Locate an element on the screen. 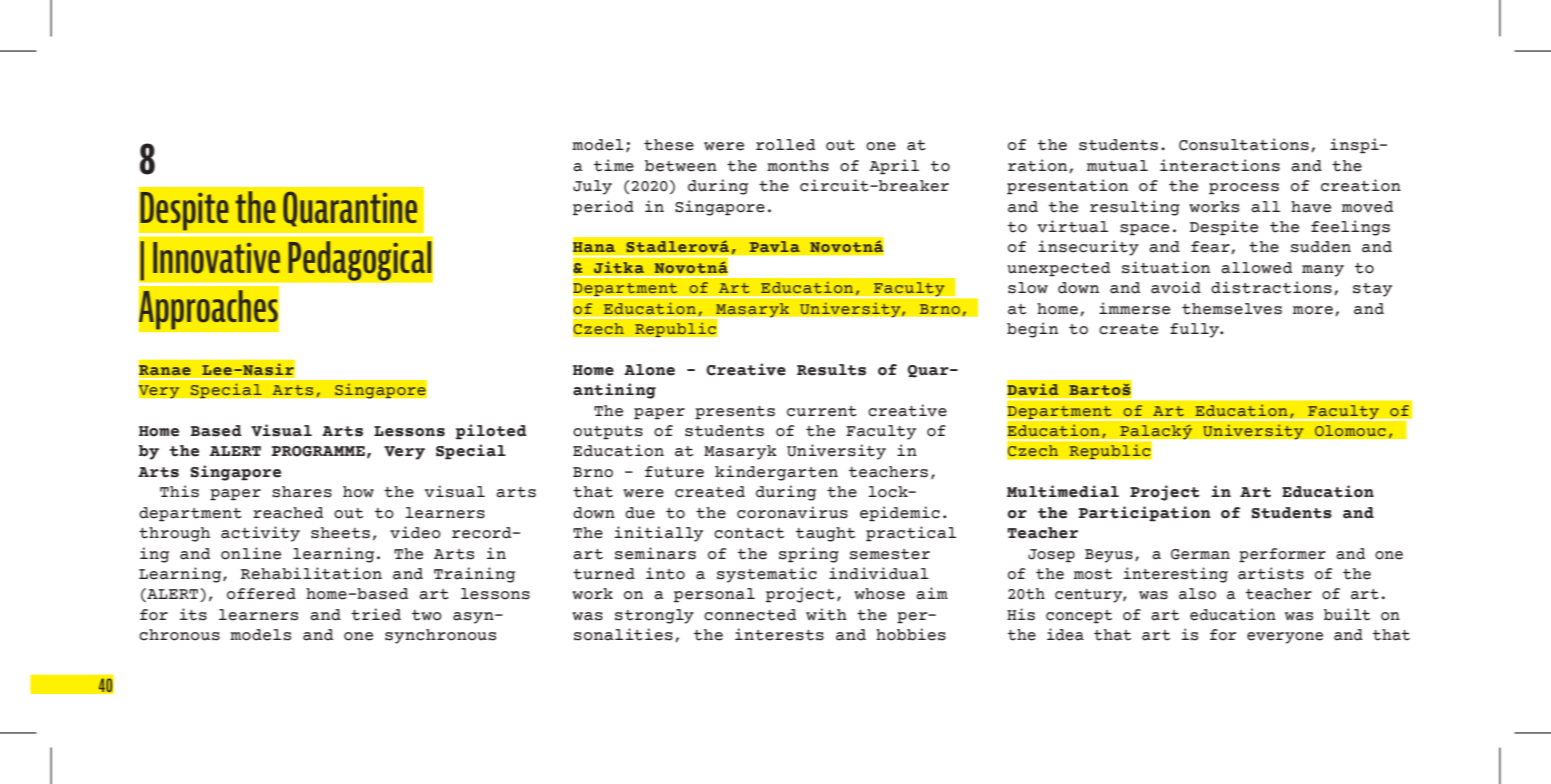 The height and width of the screenshot is (784, 1551). tried is located at coordinates (376, 614).
